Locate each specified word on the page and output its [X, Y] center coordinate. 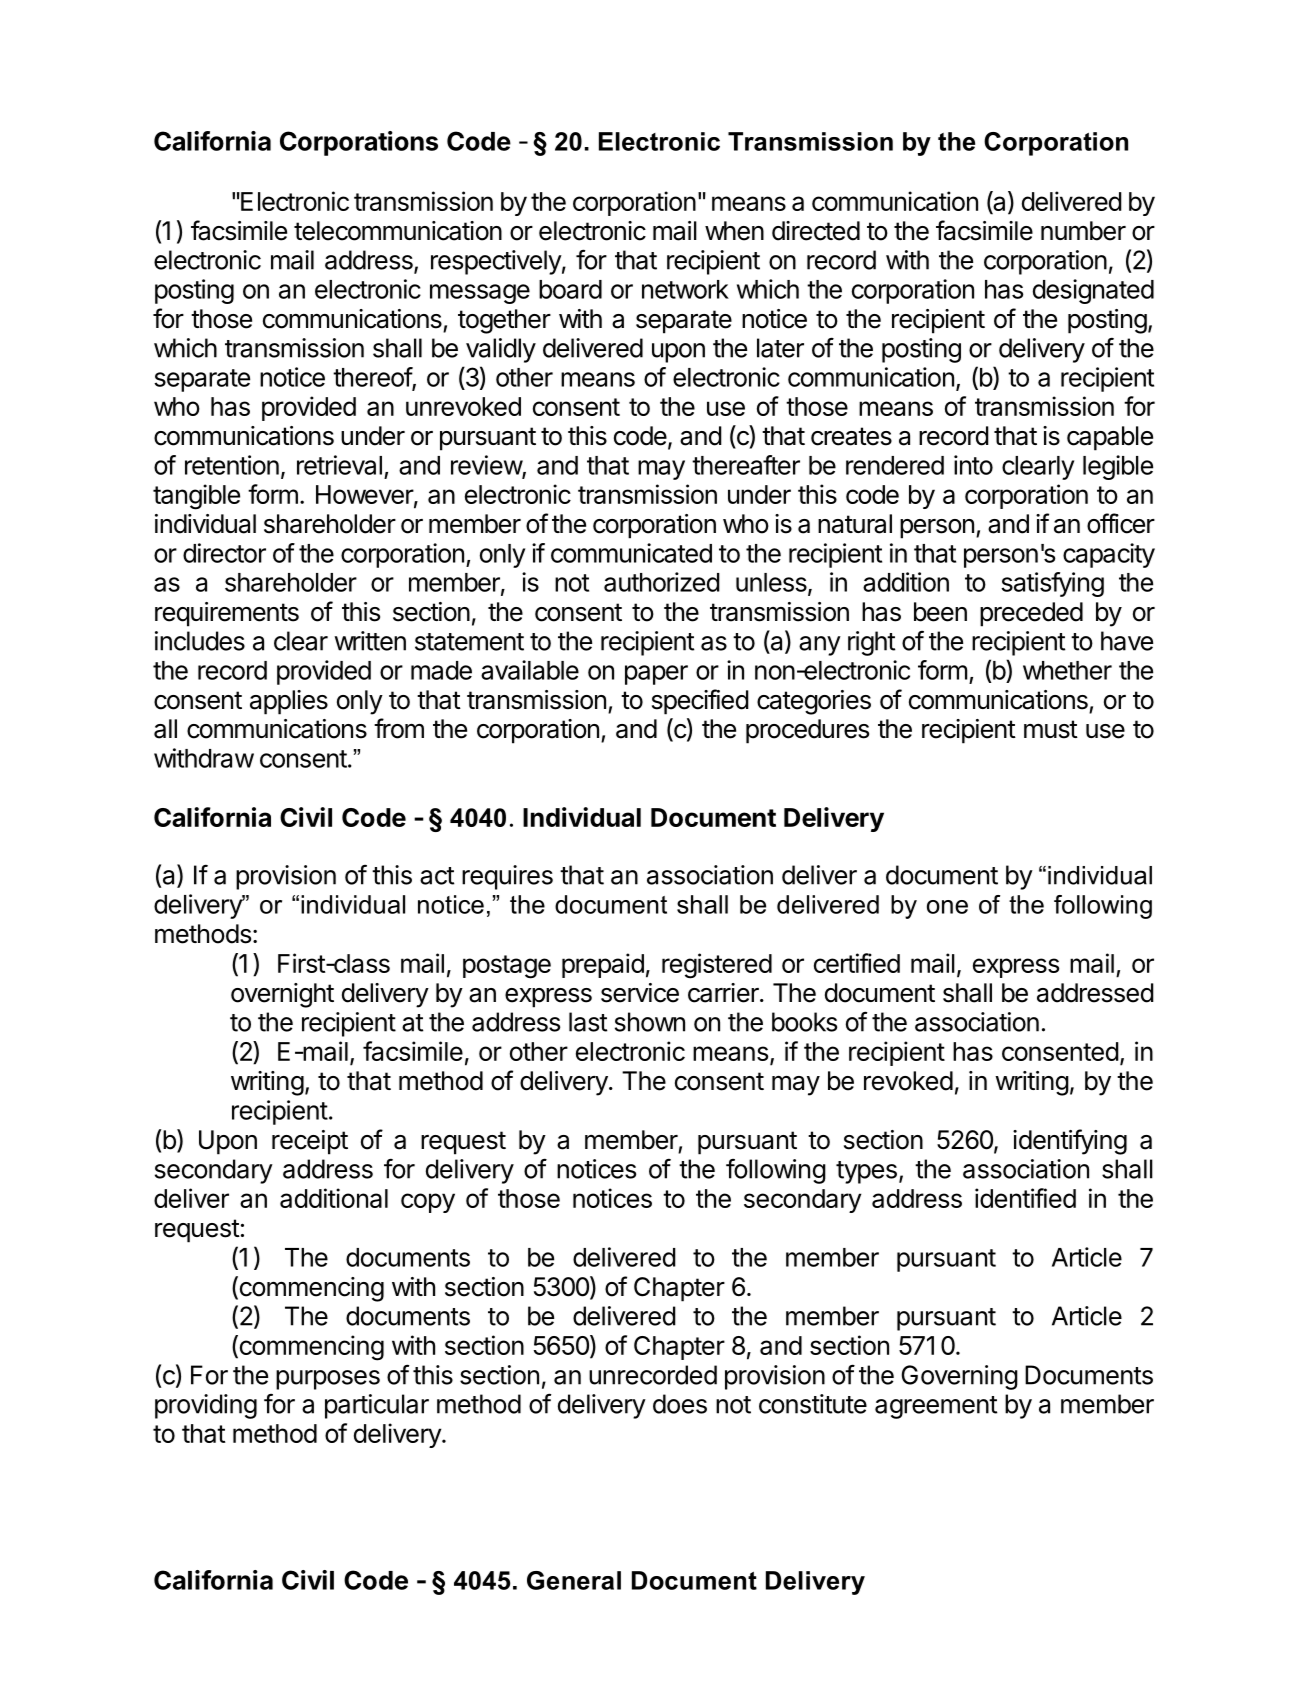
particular [377, 1406]
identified [1025, 1198]
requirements [227, 614]
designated [1093, 291]
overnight [282, 995]
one [947, 907]
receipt [310, 1142]
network [685, 289]
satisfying [1052, 584]
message [480, 294]
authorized [662, 582]
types [866, 1172]
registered [717, 966]
